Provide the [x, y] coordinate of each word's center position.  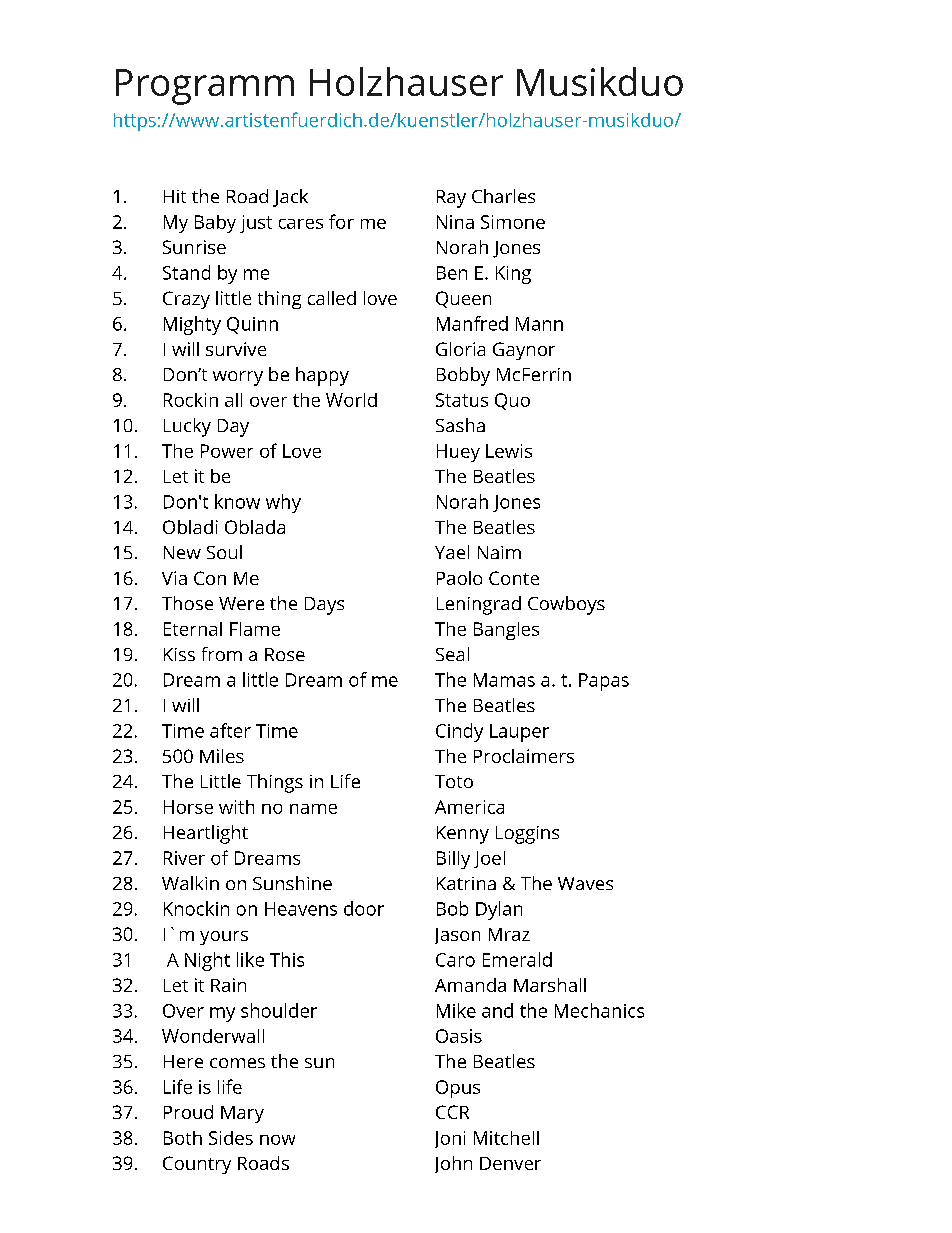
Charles [503, 196]
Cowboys [566, 605]
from [222, 654]
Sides [231, 1138]
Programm [205, 87]
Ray [451, 199]
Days [324, 606]
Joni [450, 1139]
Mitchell [506, 1138]
